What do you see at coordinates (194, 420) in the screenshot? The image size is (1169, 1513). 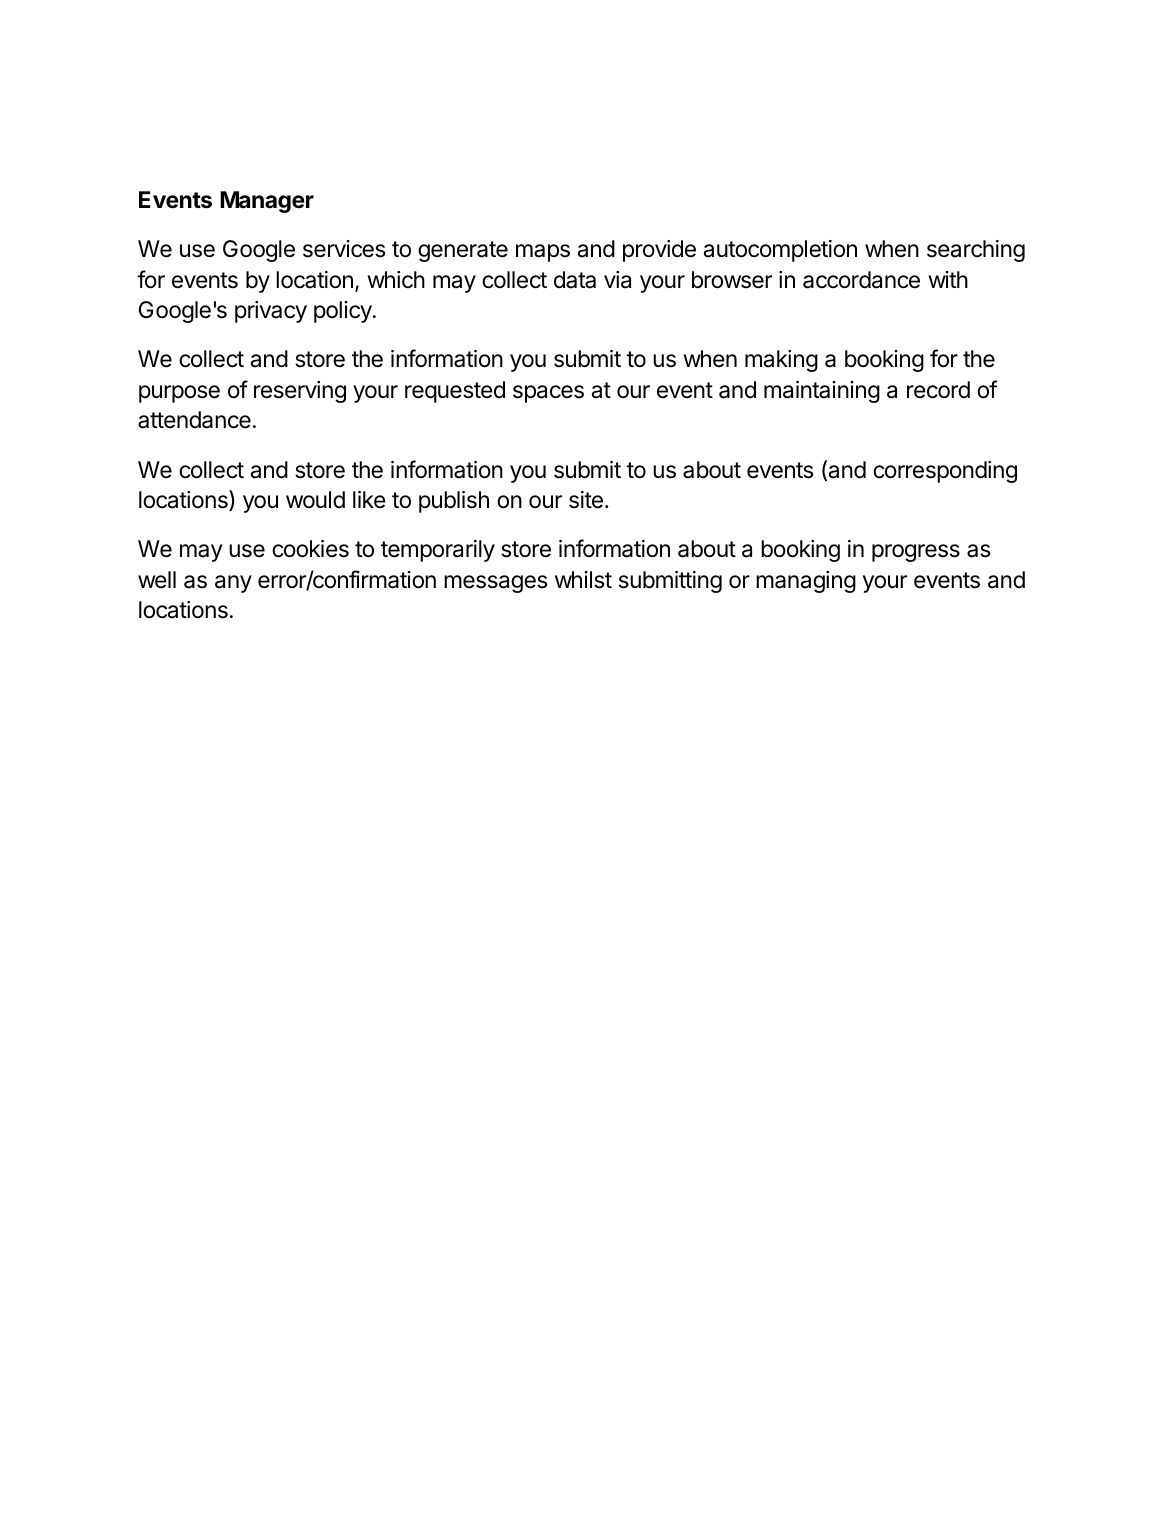 I see `attendance` at bounding box center [194, 420].
